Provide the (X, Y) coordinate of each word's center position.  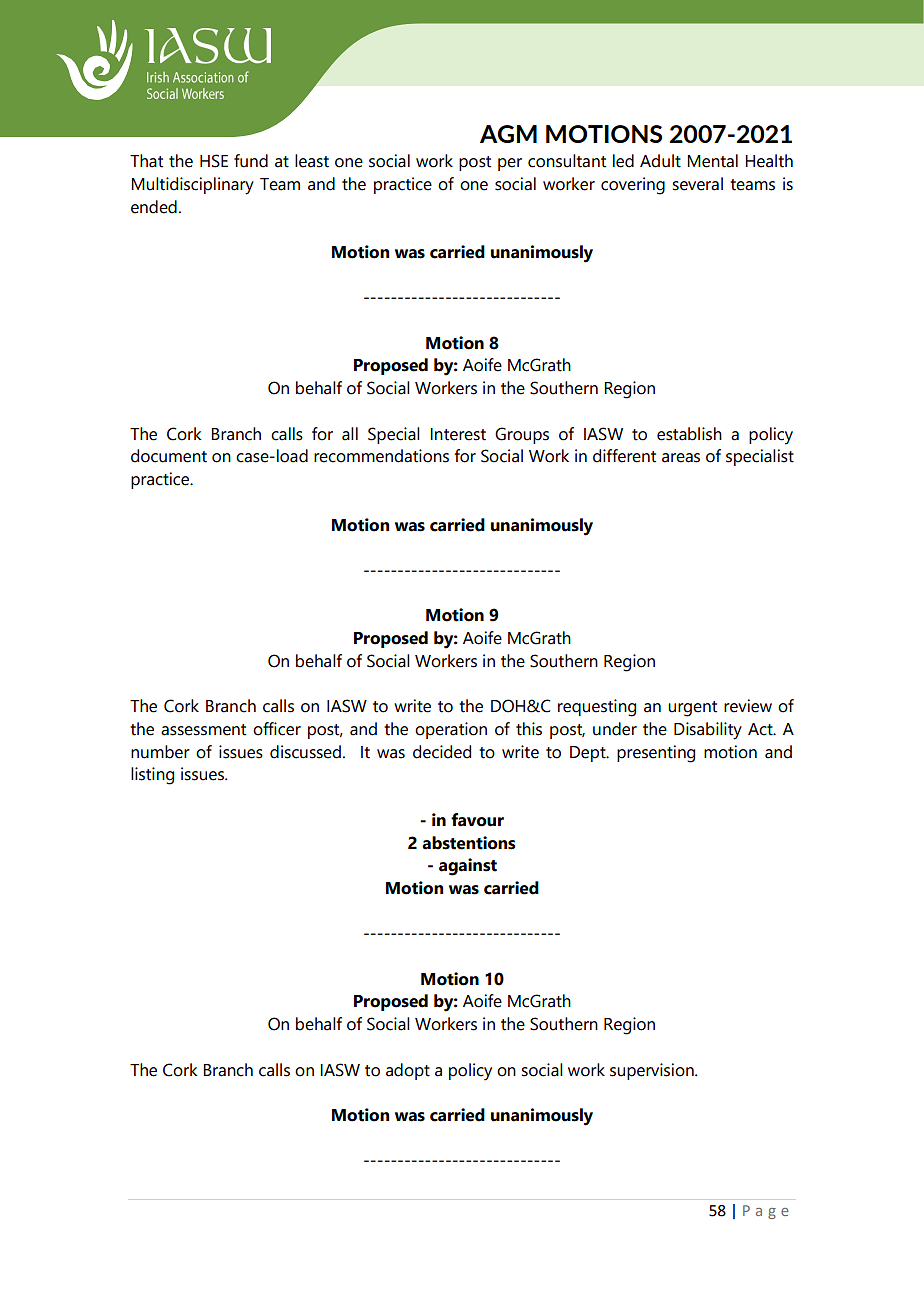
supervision (653, 1071)
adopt (408, 1071)
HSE (214, 161)
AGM (508, 134)
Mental (712, 161)
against (468, 867)
